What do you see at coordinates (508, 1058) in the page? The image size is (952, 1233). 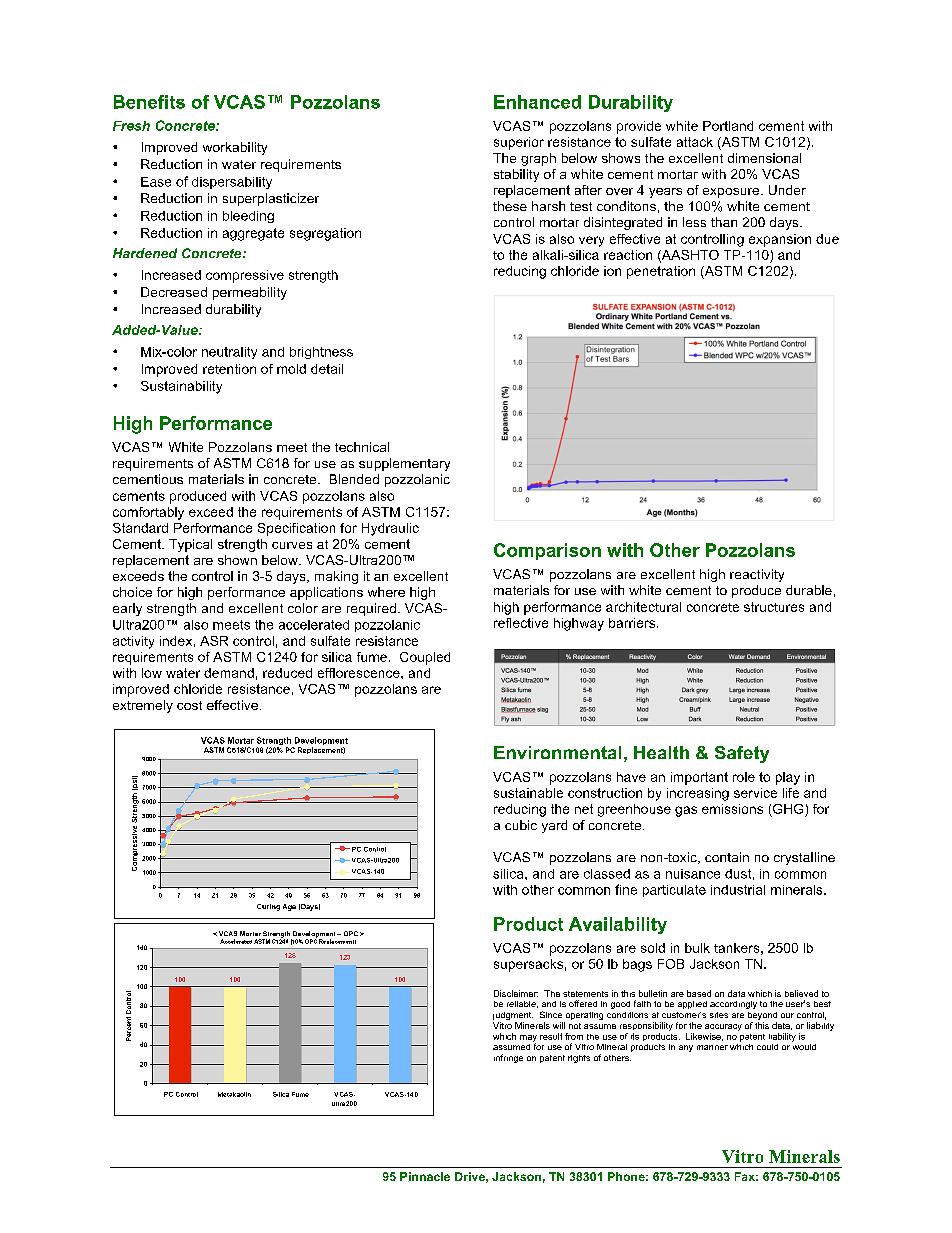 I see `infringe` at bounding box center [508, 1058].
